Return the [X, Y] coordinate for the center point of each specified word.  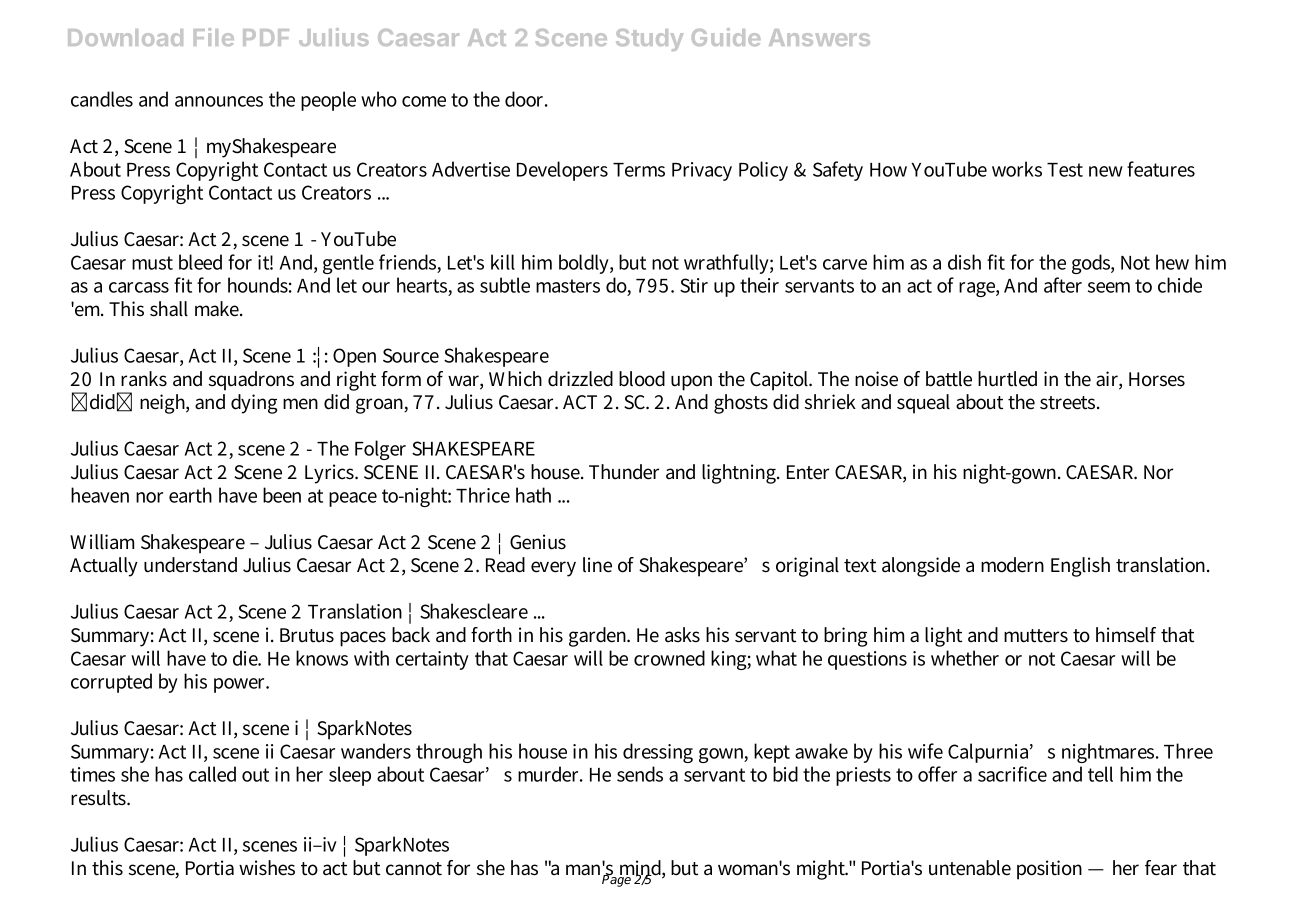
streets [1069, 403]
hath [533, 495]
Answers [819, 37]
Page [617, 880]
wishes [267, 868]
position [1049, 870]
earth [190, 495]
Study [649, 40]
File [214, 37]
